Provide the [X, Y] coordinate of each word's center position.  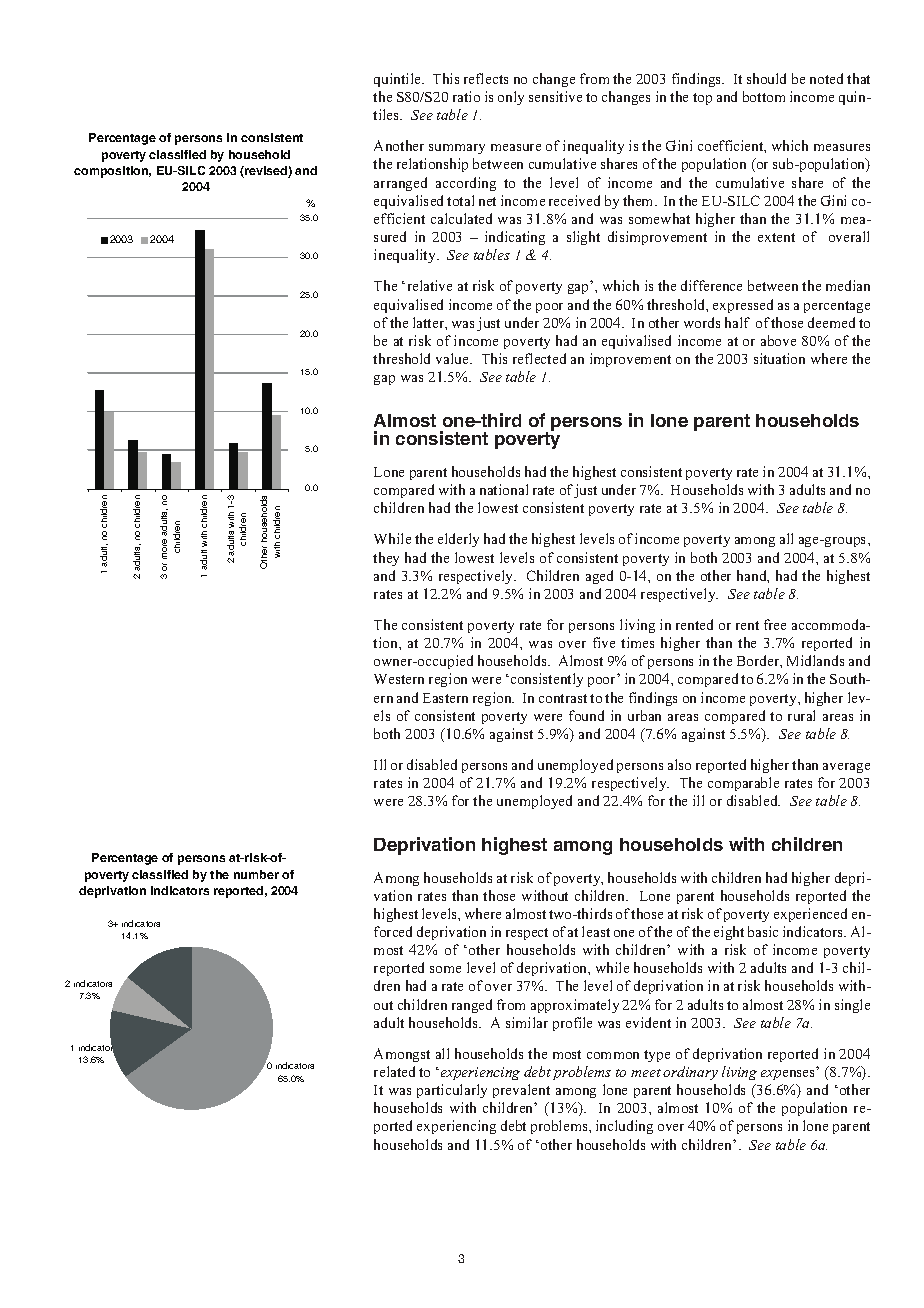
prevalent [521, 1091]
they [386, 559]
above [778, 340]
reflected [539, 358]
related [394, 1071]
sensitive [555, 96]
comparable [743, 784]
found [586, 715]
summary [457, 149]
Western [399, 679]
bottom [764, 96]
